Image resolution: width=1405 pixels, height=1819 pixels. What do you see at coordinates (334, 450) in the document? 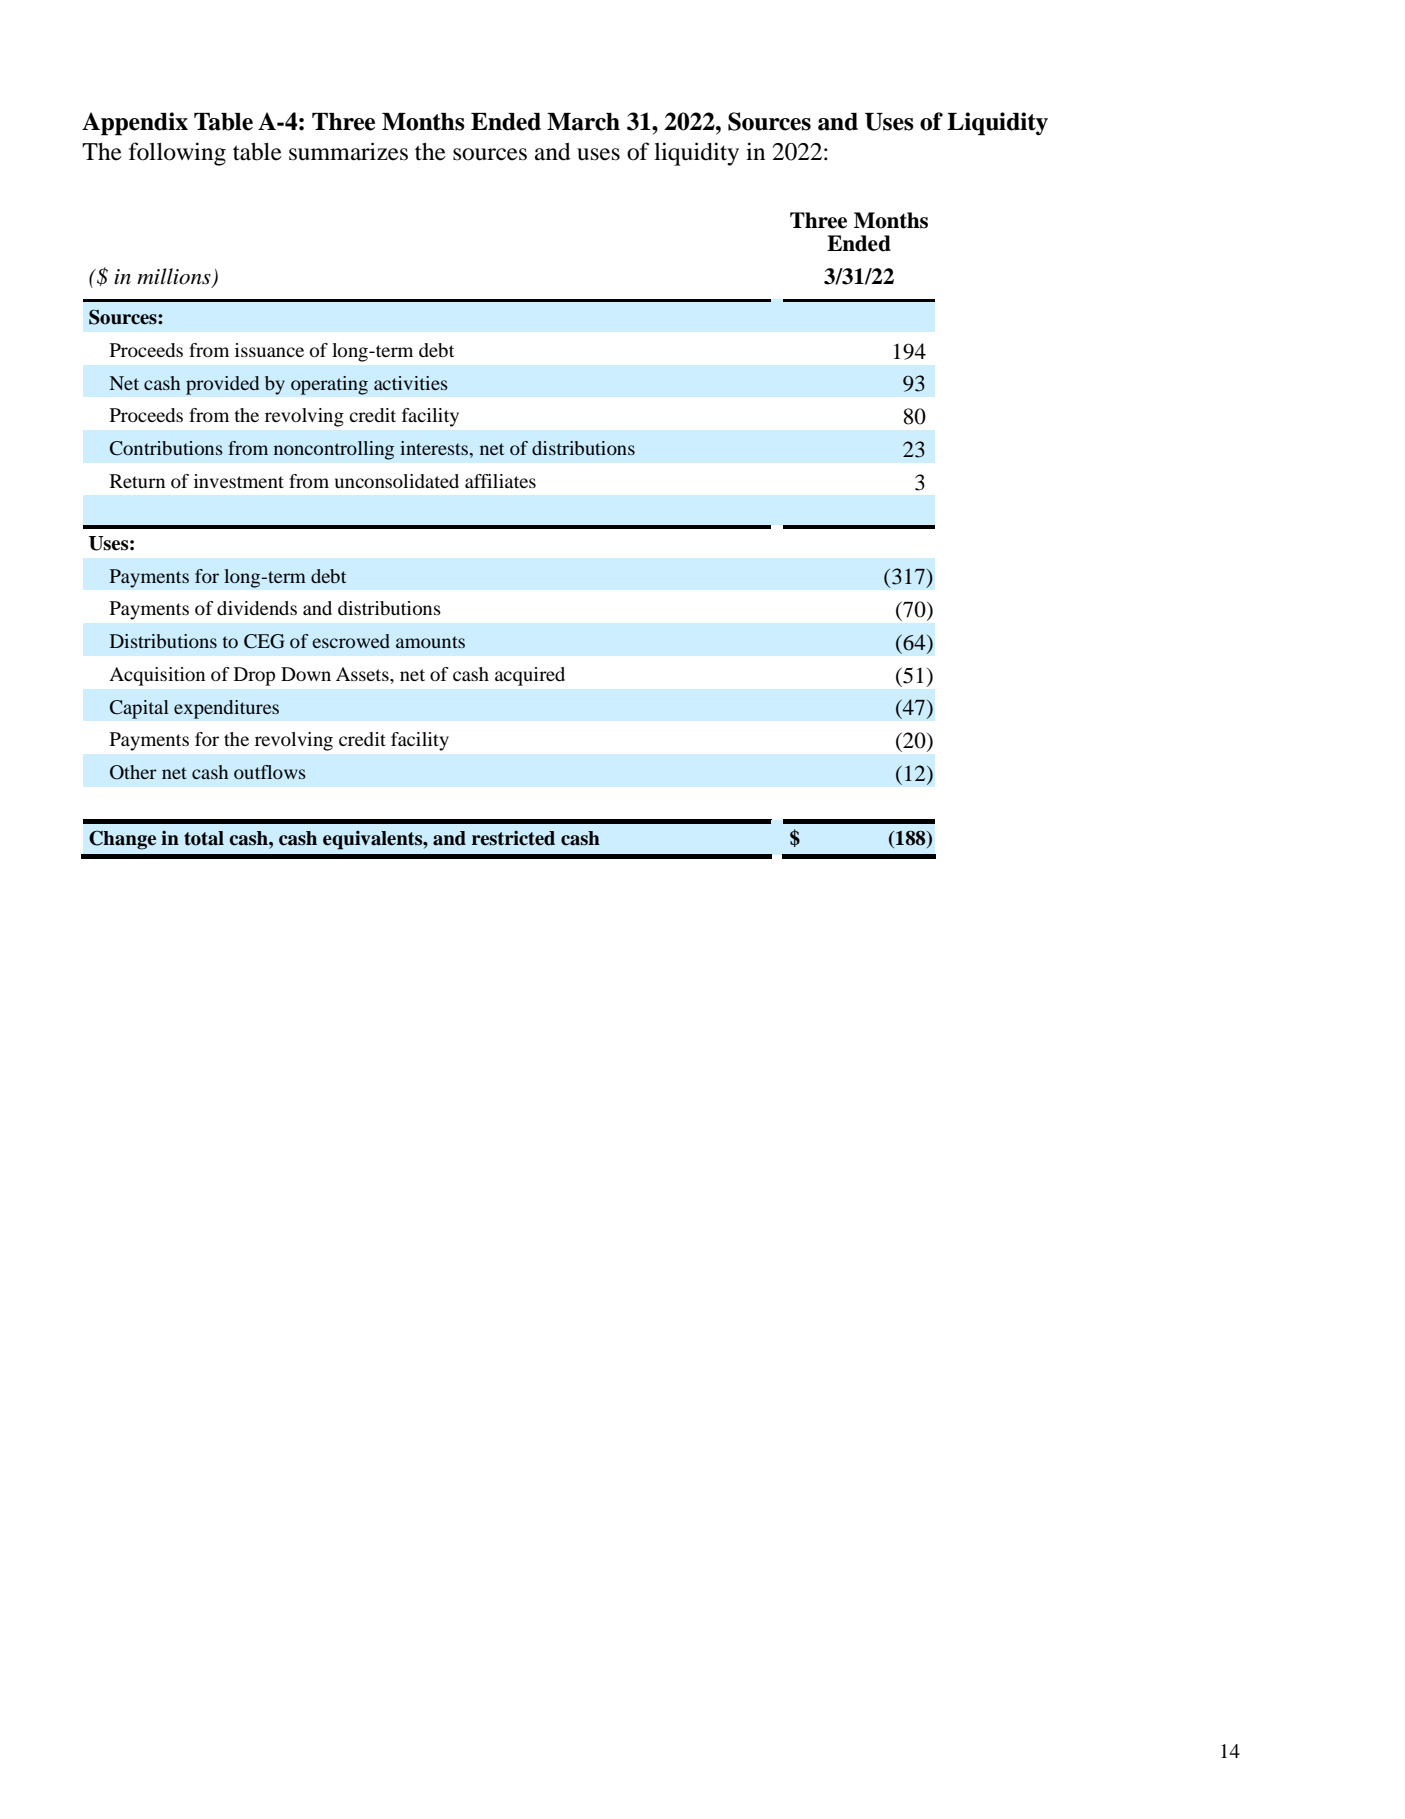
I see `noncontrolling` at bounding box center [334, 450].
